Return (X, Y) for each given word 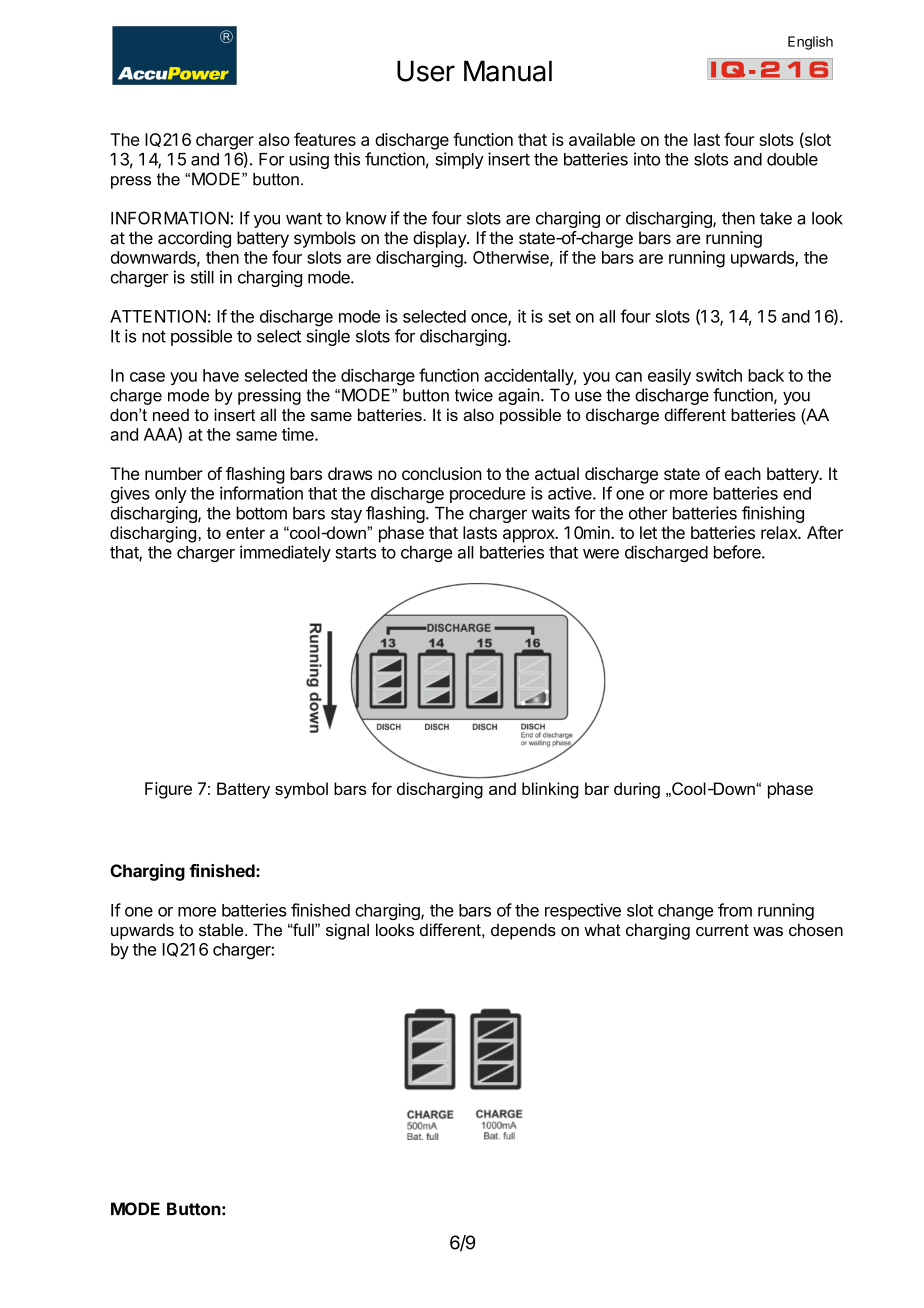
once (490, 319)
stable (222, 929)
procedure (488, 495)
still (202, 277)
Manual (508, 71)
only (171, 495)
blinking (550, 790)
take (776, 218)
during (637, 790)
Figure (168, 790)
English (810, 43)
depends (523, 931)
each (743, 473)
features (325, 139)
